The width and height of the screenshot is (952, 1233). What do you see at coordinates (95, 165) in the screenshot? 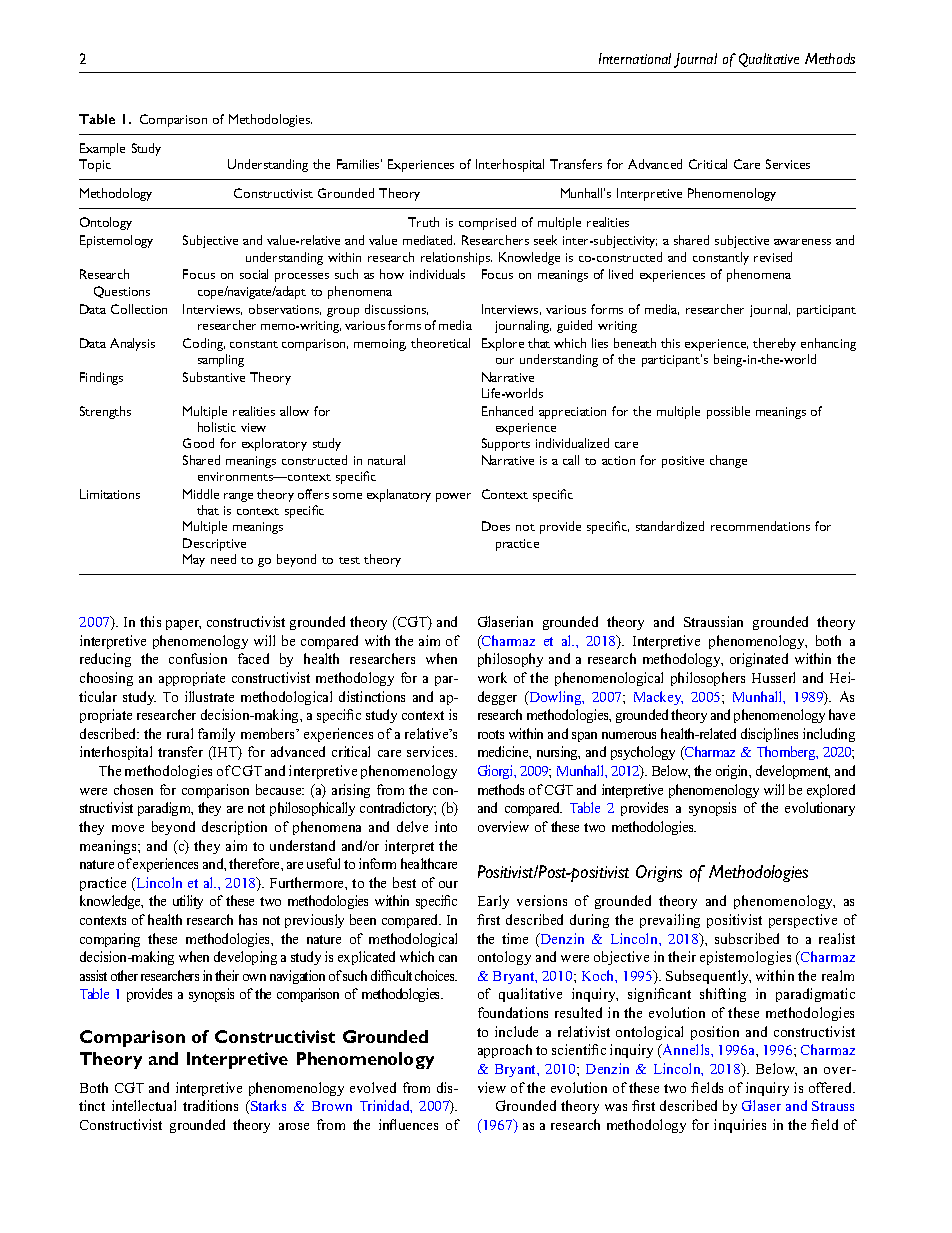
I see `Topic` at bounding box center [95, 165].
